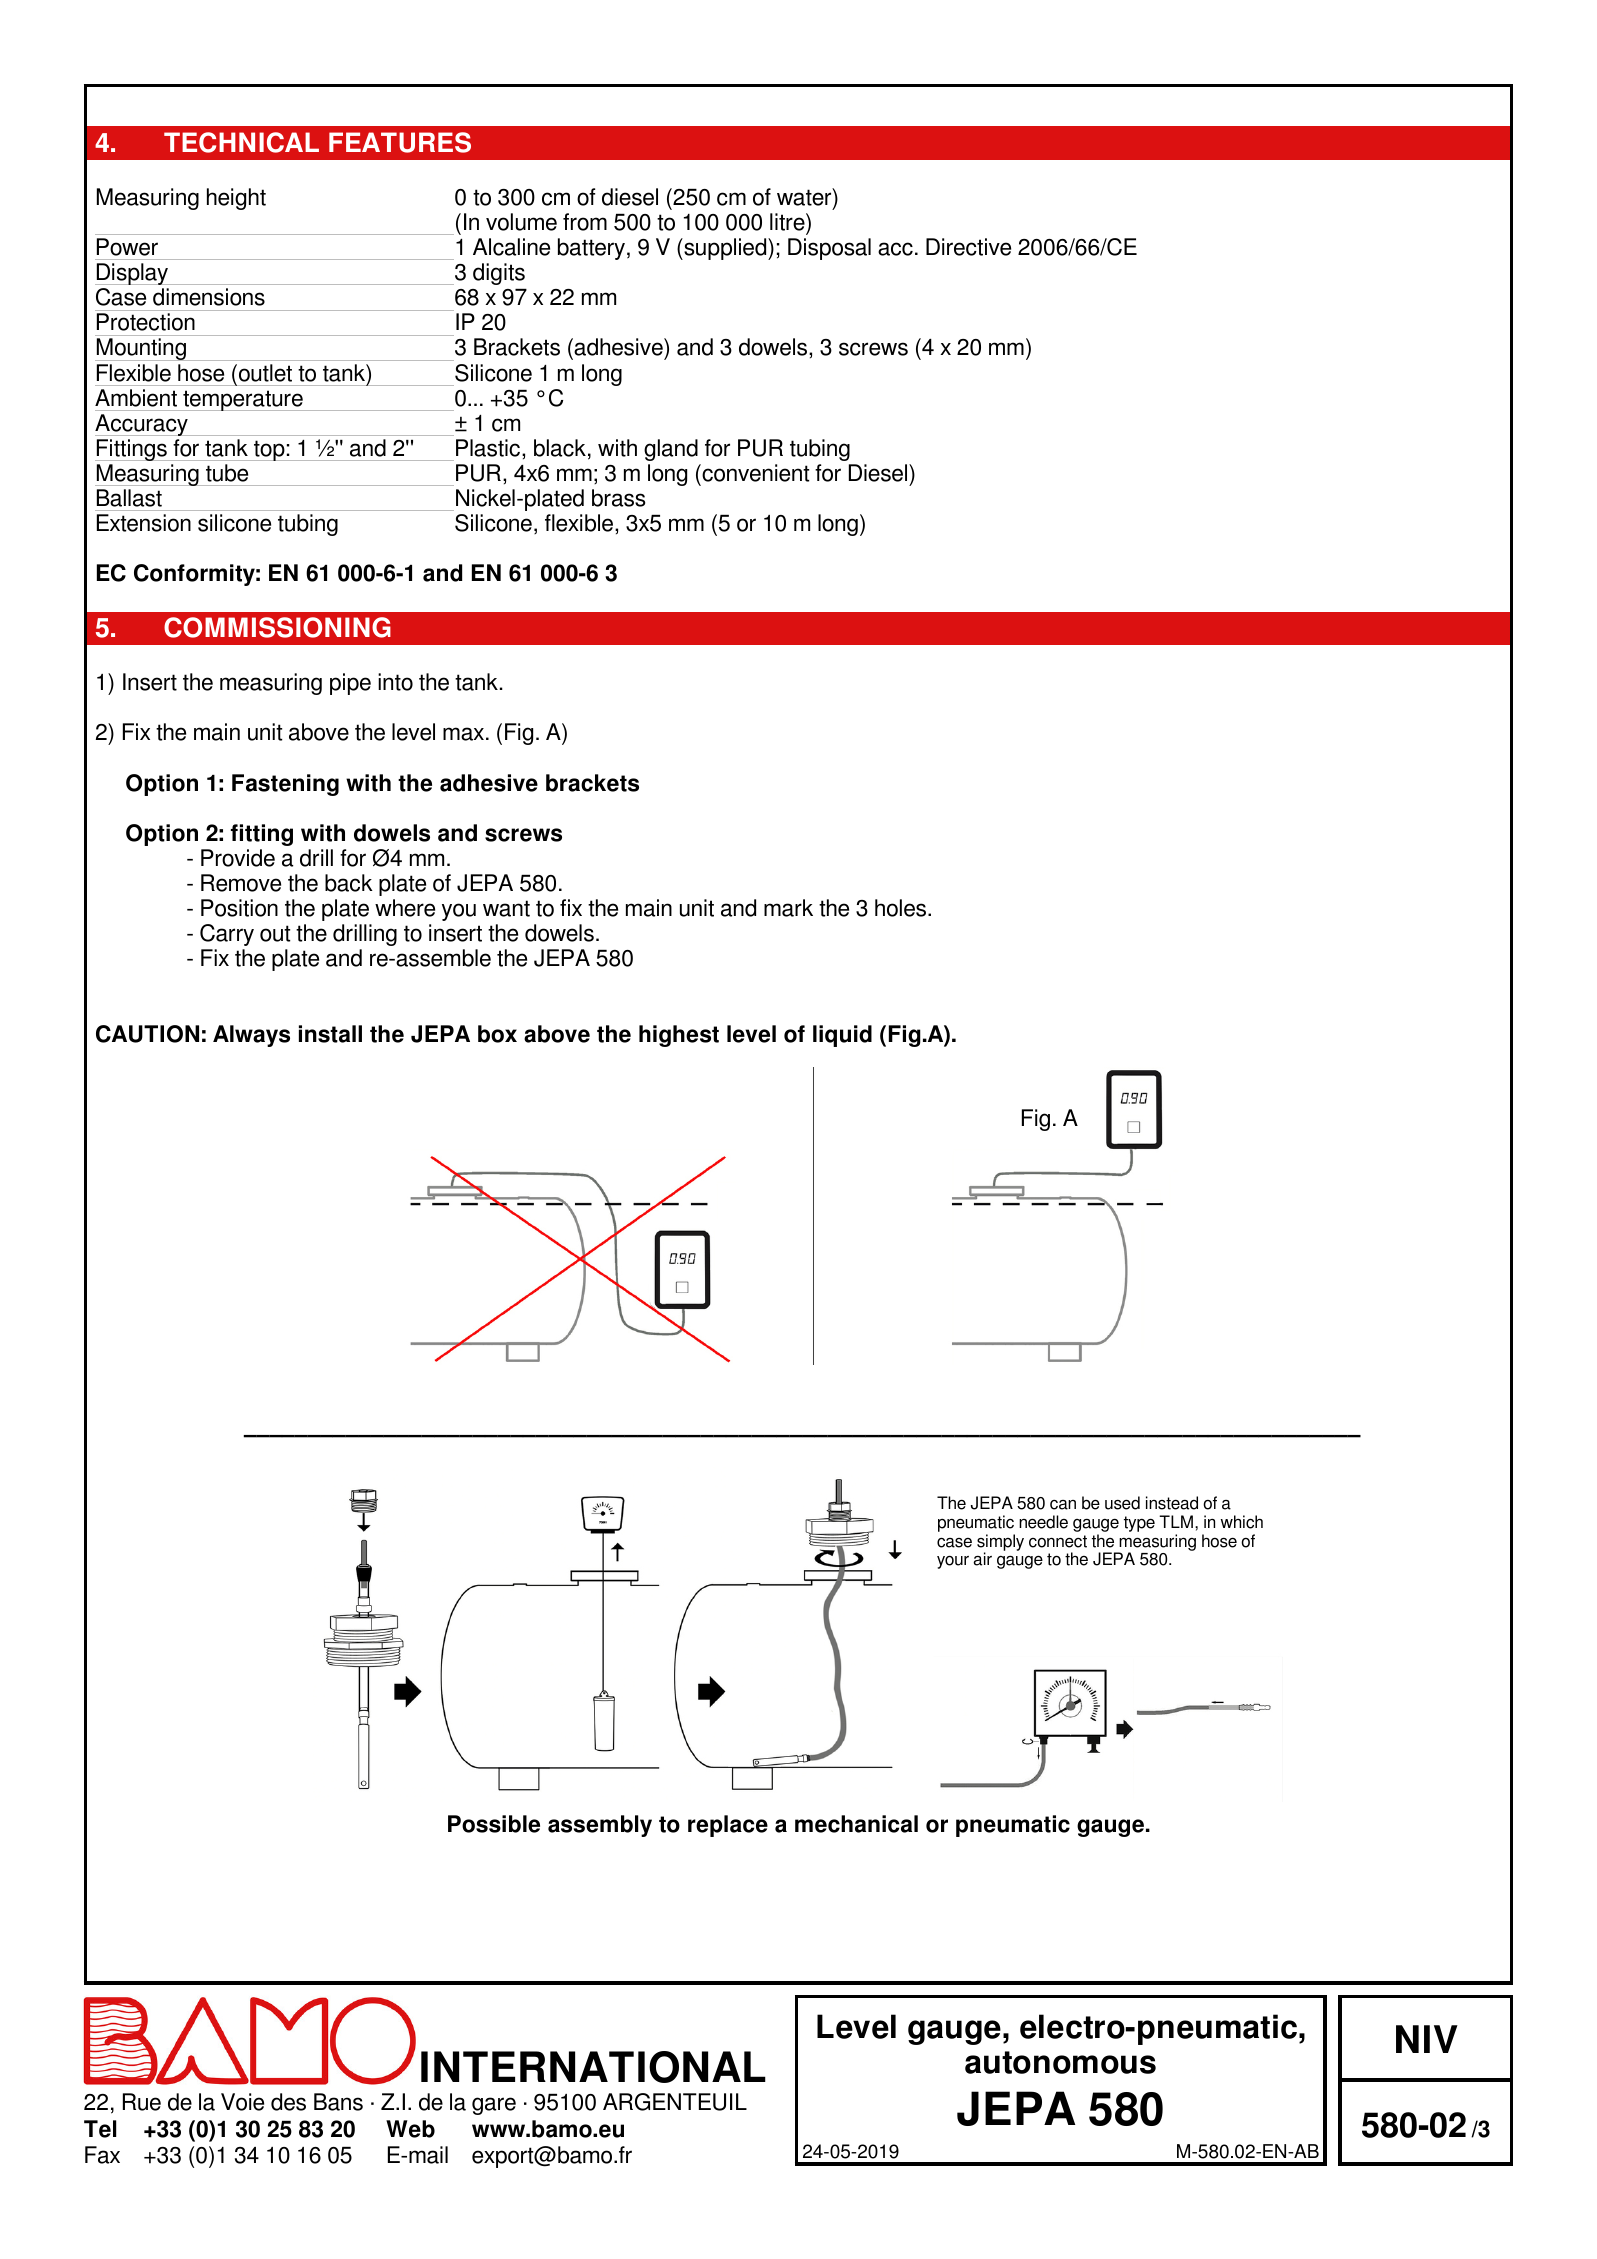  Describe the element at coordinates (842, 1036) in the document. I see `liquid` at that location.
